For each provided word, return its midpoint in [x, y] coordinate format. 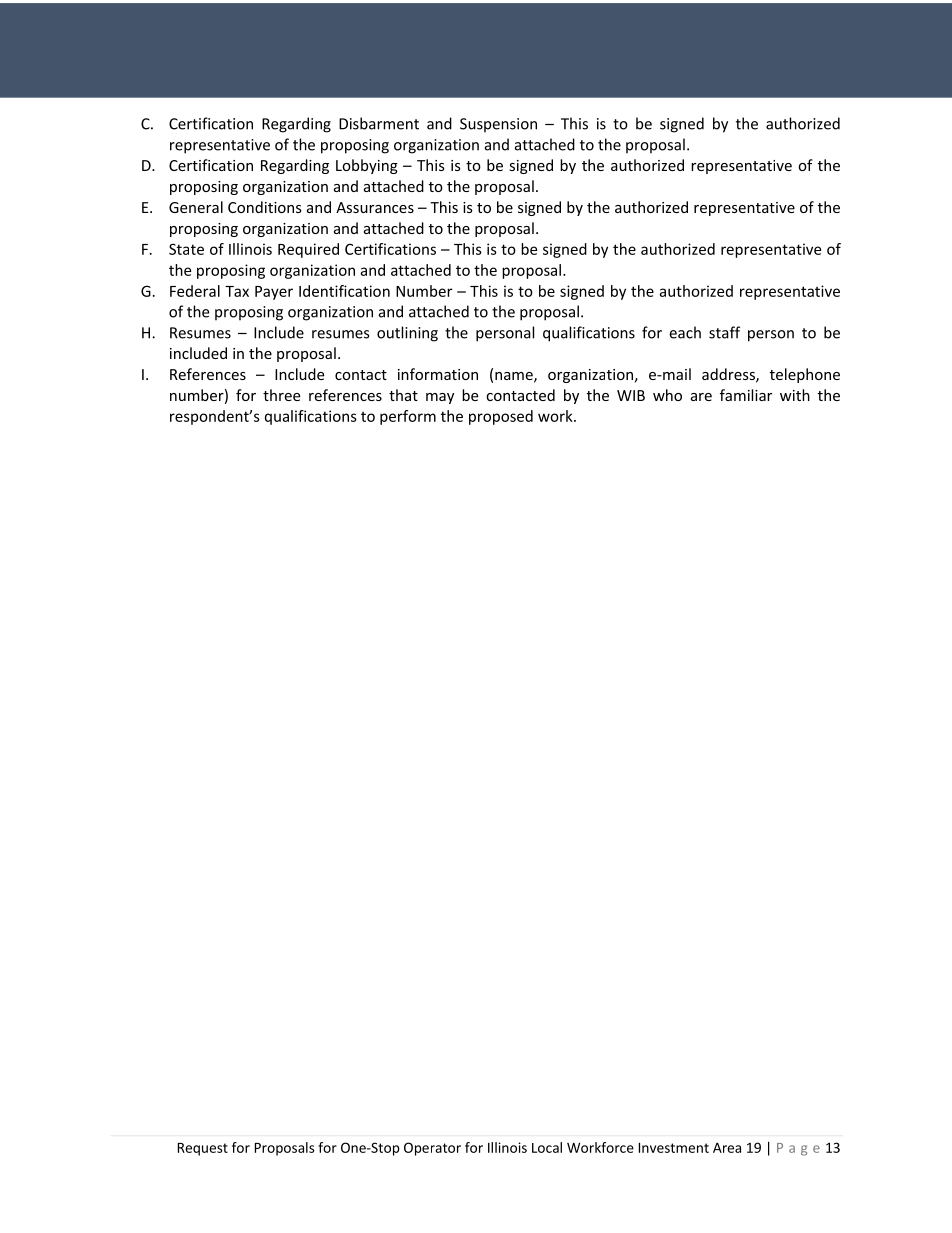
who [667, 395]
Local [547, 1147]
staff [724, 332]
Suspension [498, 125]
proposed [501, 417]
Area [727, 1148]
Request [203, 1149]
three [281, 395]
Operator [432, 1149]
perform [408, 417]
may [440, 398]
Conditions [265, 207]
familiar [746, 395]
